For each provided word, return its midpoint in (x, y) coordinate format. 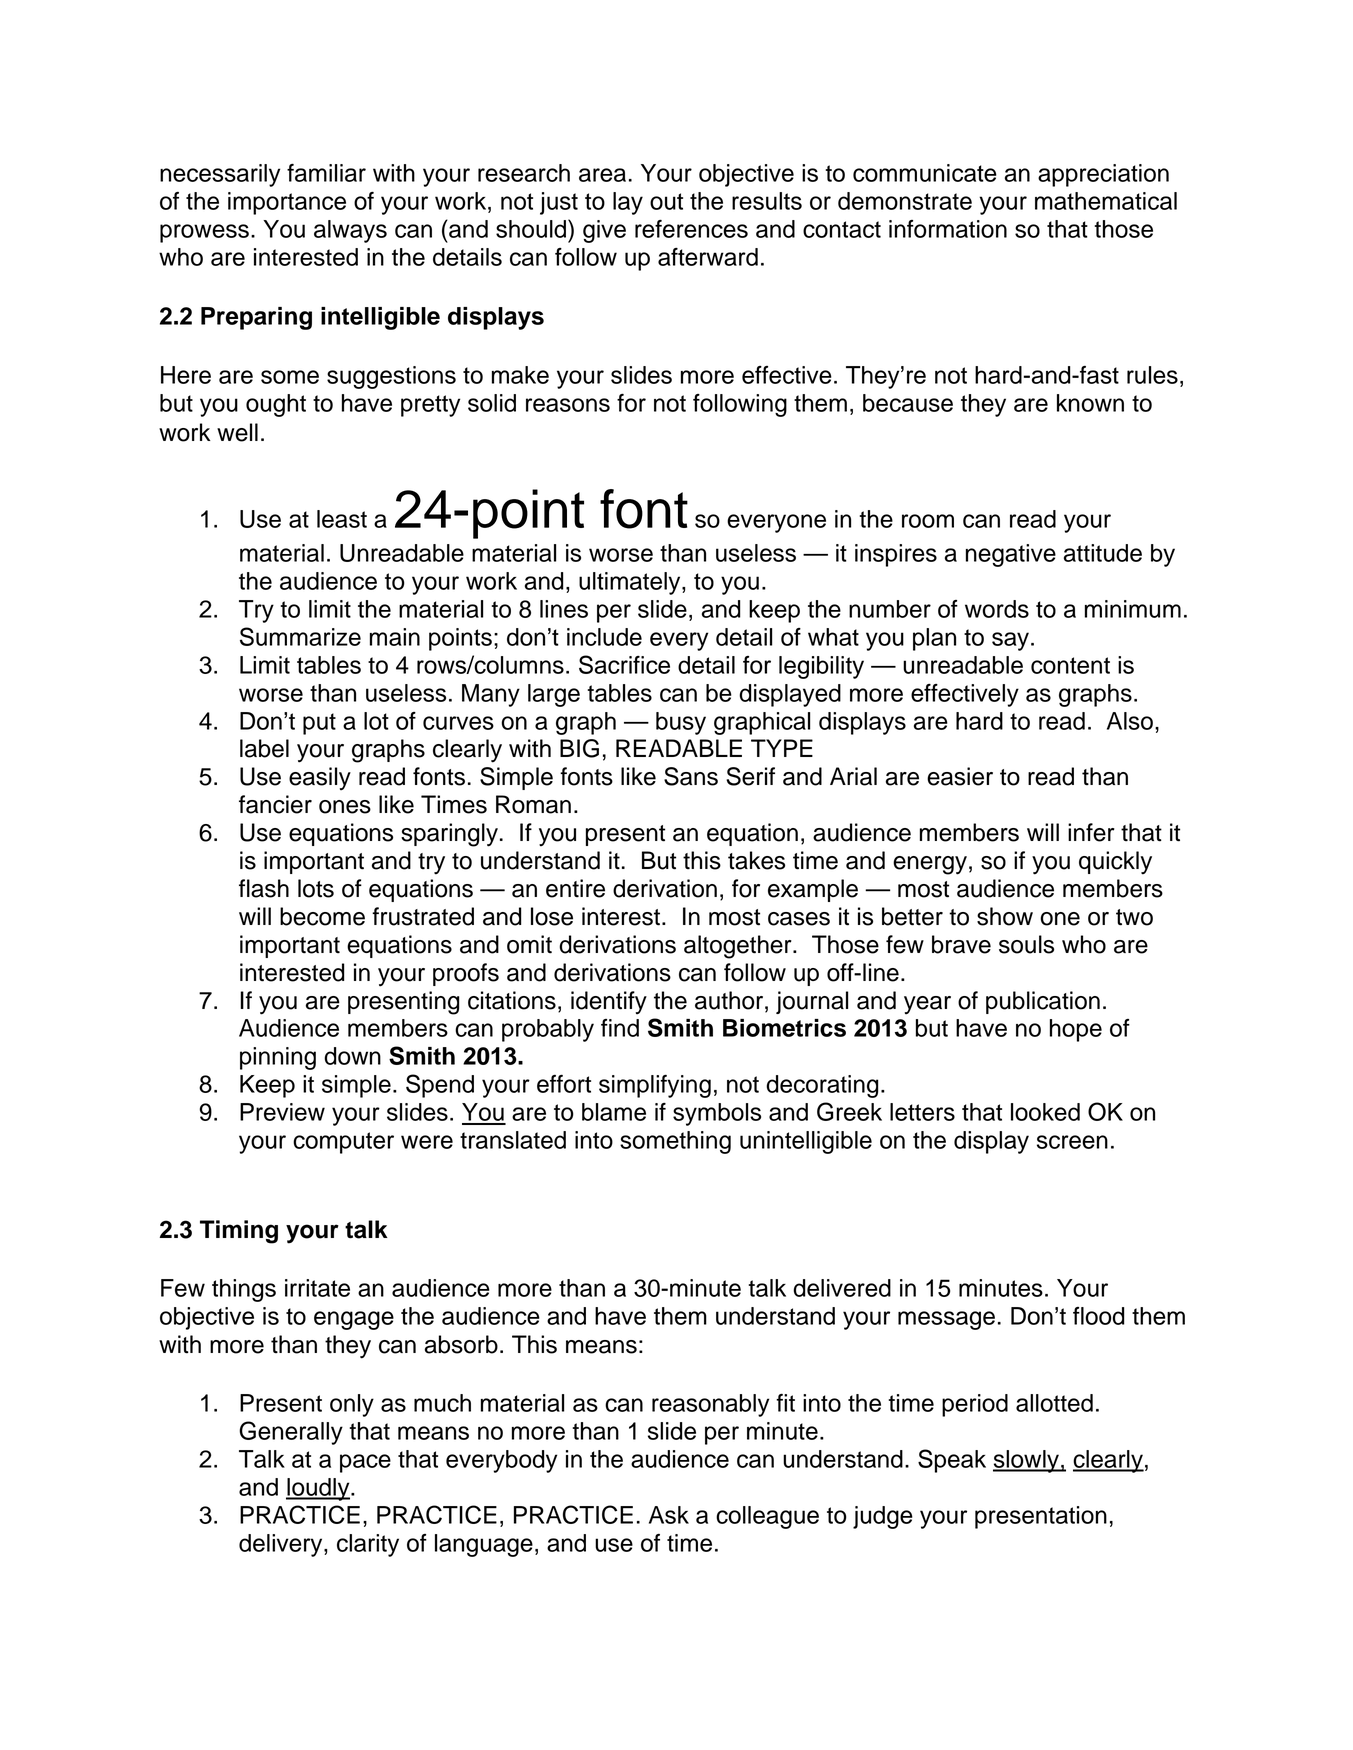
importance (287, 203)
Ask (669, 1515)
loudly (319, 1489)
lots (316, 888)
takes (756, 860)
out (666, 201)
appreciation (1103, 175)
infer (1091, 832)
